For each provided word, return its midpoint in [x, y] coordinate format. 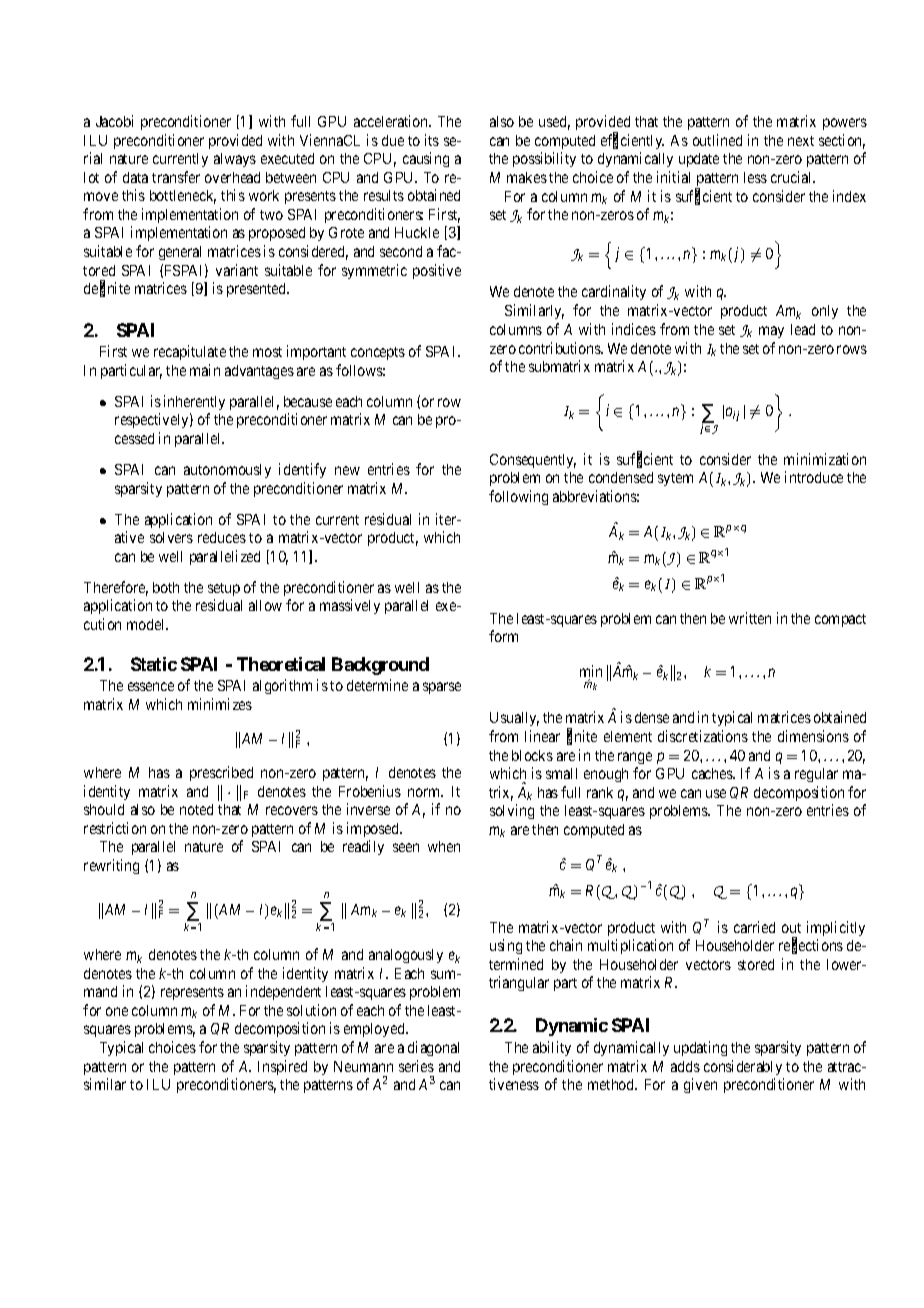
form [503, 636]
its [432, 140]
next [801, 141]
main [205, 370]
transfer [176, 177]
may [771, 332]
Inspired [282, 1067]
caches [713, 773]
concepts [378, 353]
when [444, 846]
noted [196, 809]
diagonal [433, 1048]
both [166, 587]
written [750, 618]
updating [700, 1048]
